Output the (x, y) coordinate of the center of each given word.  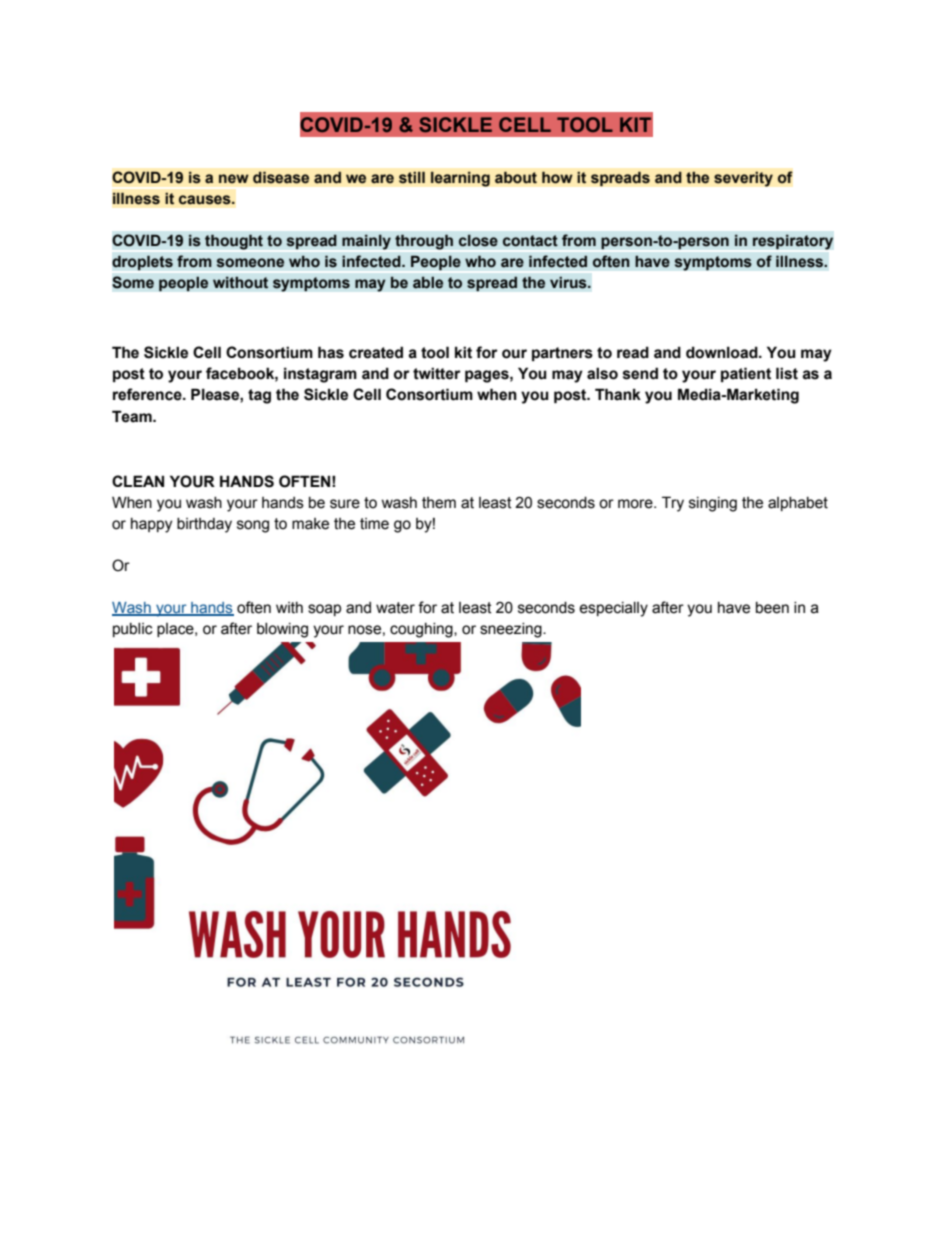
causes (206, 200)
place (176, 630)
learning (460, 179)
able (428, 283)
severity (743, 179)
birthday (204, 525)
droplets (142, 262)
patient (746, 374)
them (439, 503)
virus (569, 283)
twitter (437, 373)
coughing (422, 630)
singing (713, 504)
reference (148, 394)
